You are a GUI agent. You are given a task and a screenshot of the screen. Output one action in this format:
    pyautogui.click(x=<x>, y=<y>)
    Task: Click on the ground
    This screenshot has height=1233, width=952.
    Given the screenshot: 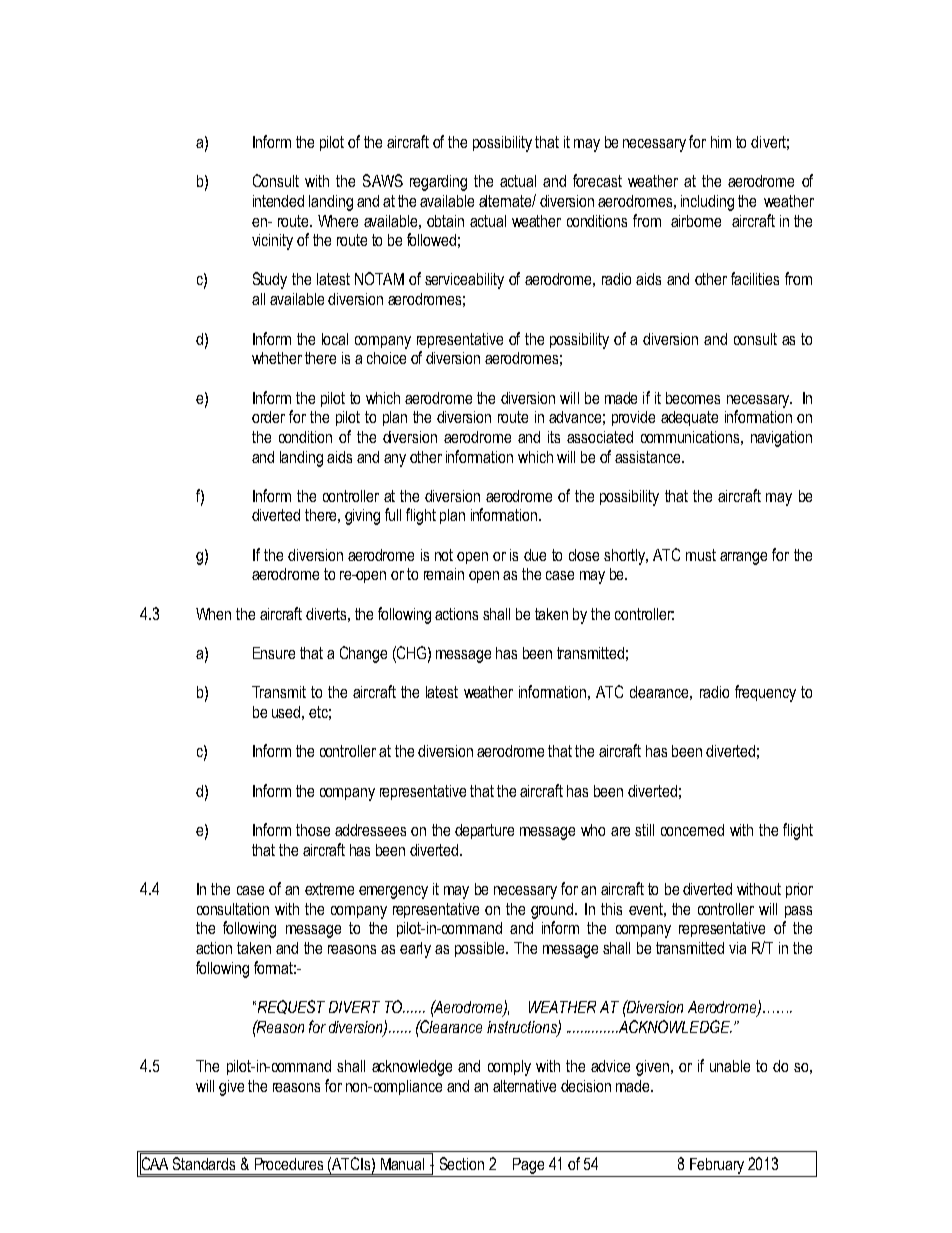 What is the action you would take?
    pyautogui.click(x=553, y=911)
